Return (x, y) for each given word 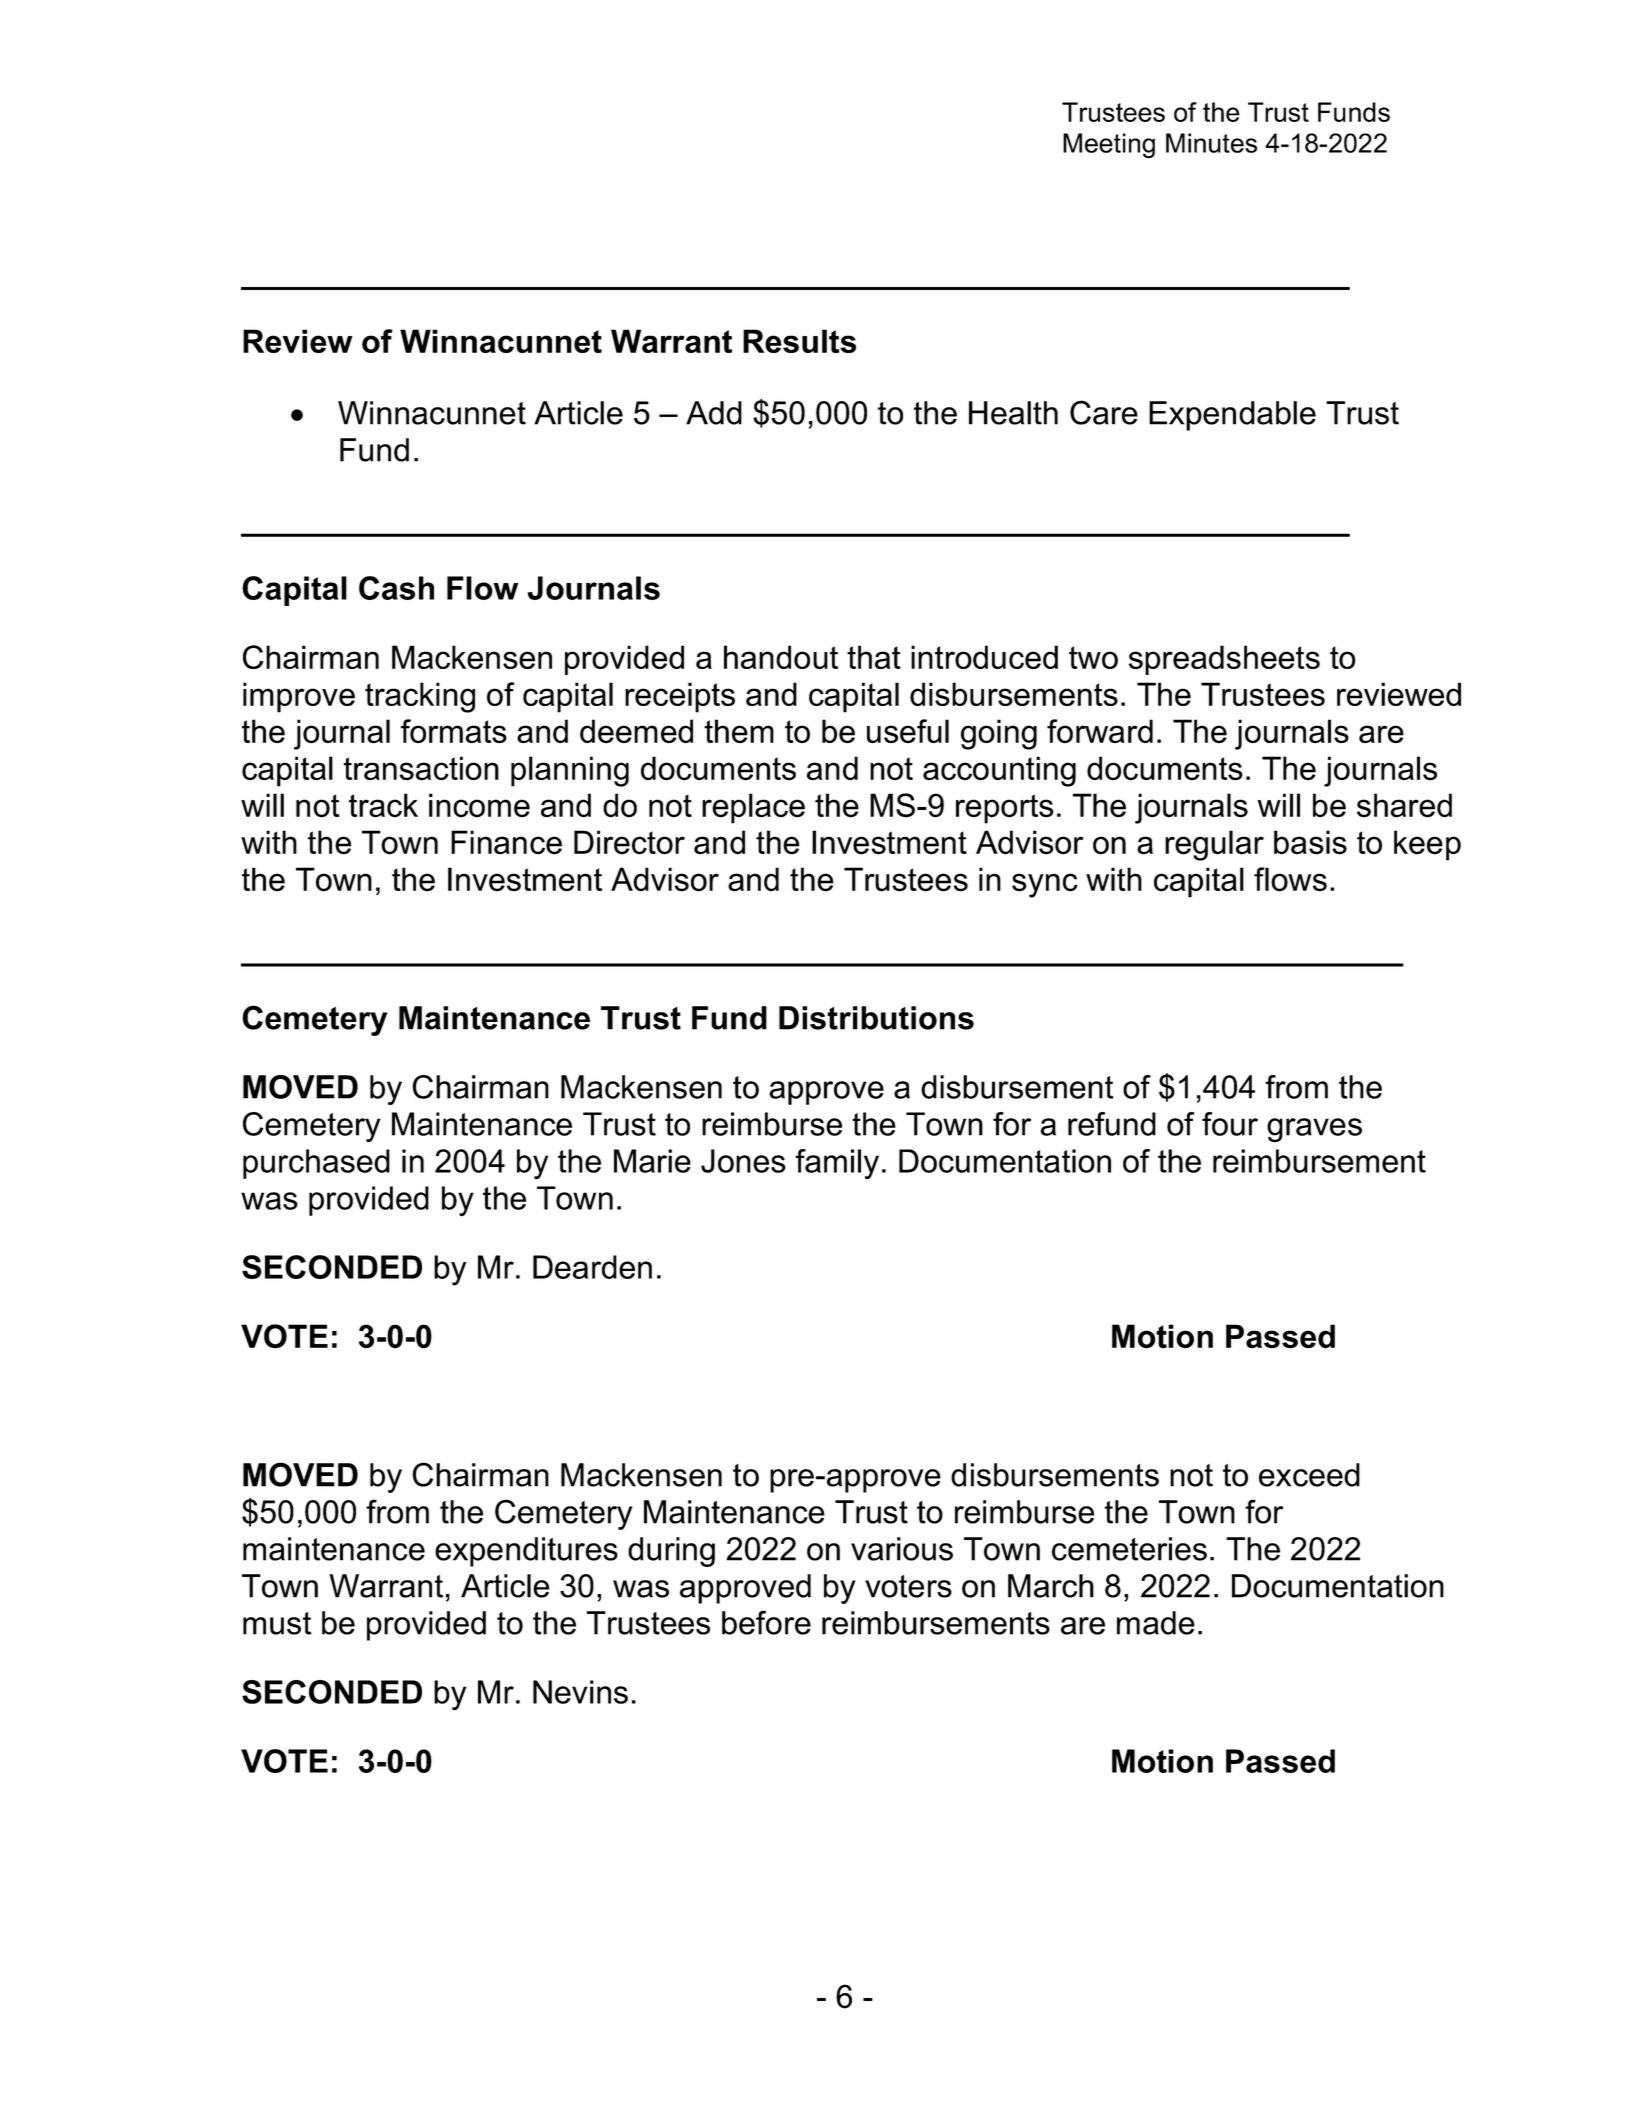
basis (1310, 842)
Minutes (1211, 143)
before (766, 1622)
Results (799, 341)
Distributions (876, 1018)
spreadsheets (1224, 660)
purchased (316, 1164)
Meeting (1109, 146)
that (874, 657)
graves (1314, 1130)
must (277, 1623)
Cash (396, 588)
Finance (506, 842)
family (837, 1164)
